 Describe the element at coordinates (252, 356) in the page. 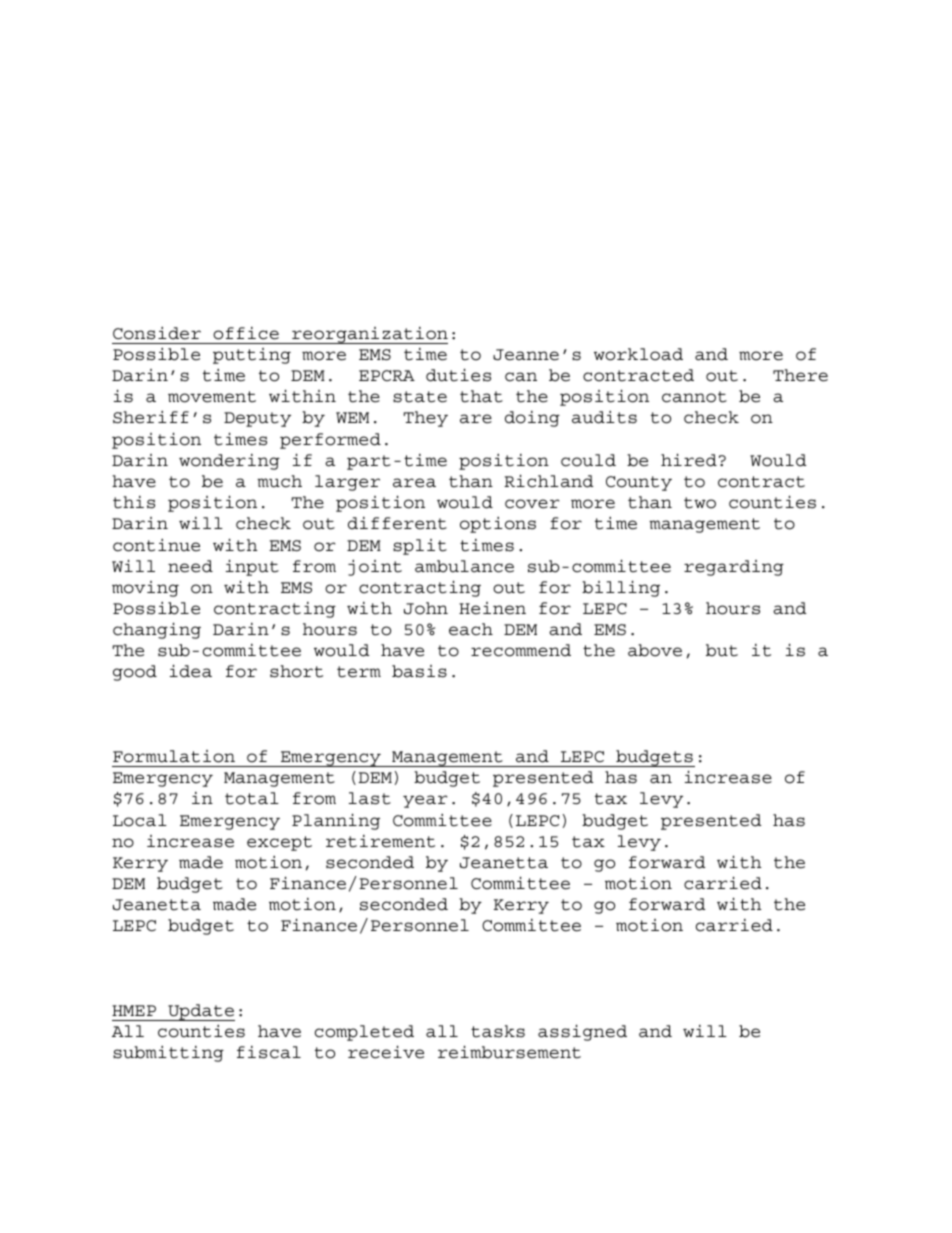

I see `putting` at that location.
